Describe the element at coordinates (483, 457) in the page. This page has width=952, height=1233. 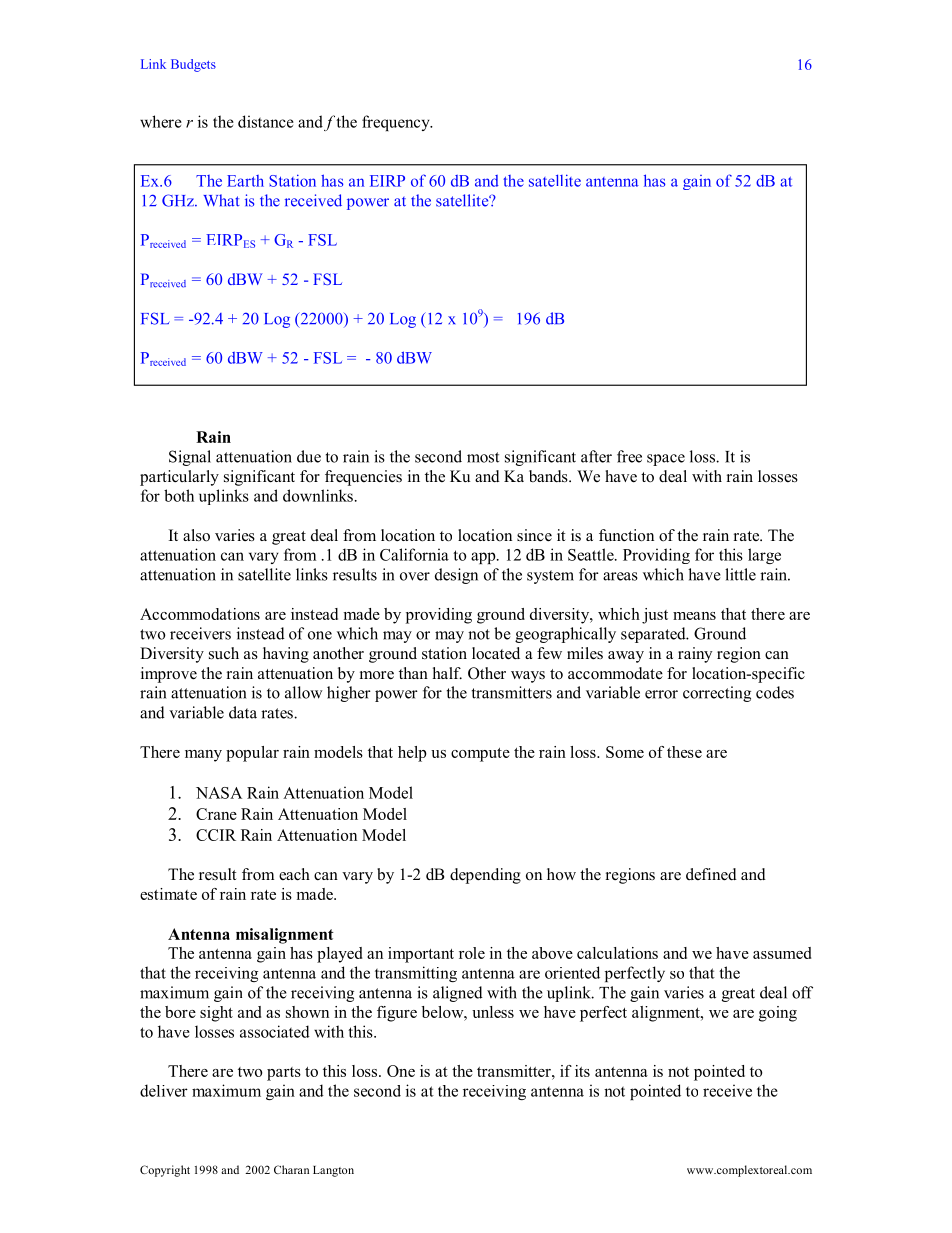
I see `most` at that location.
